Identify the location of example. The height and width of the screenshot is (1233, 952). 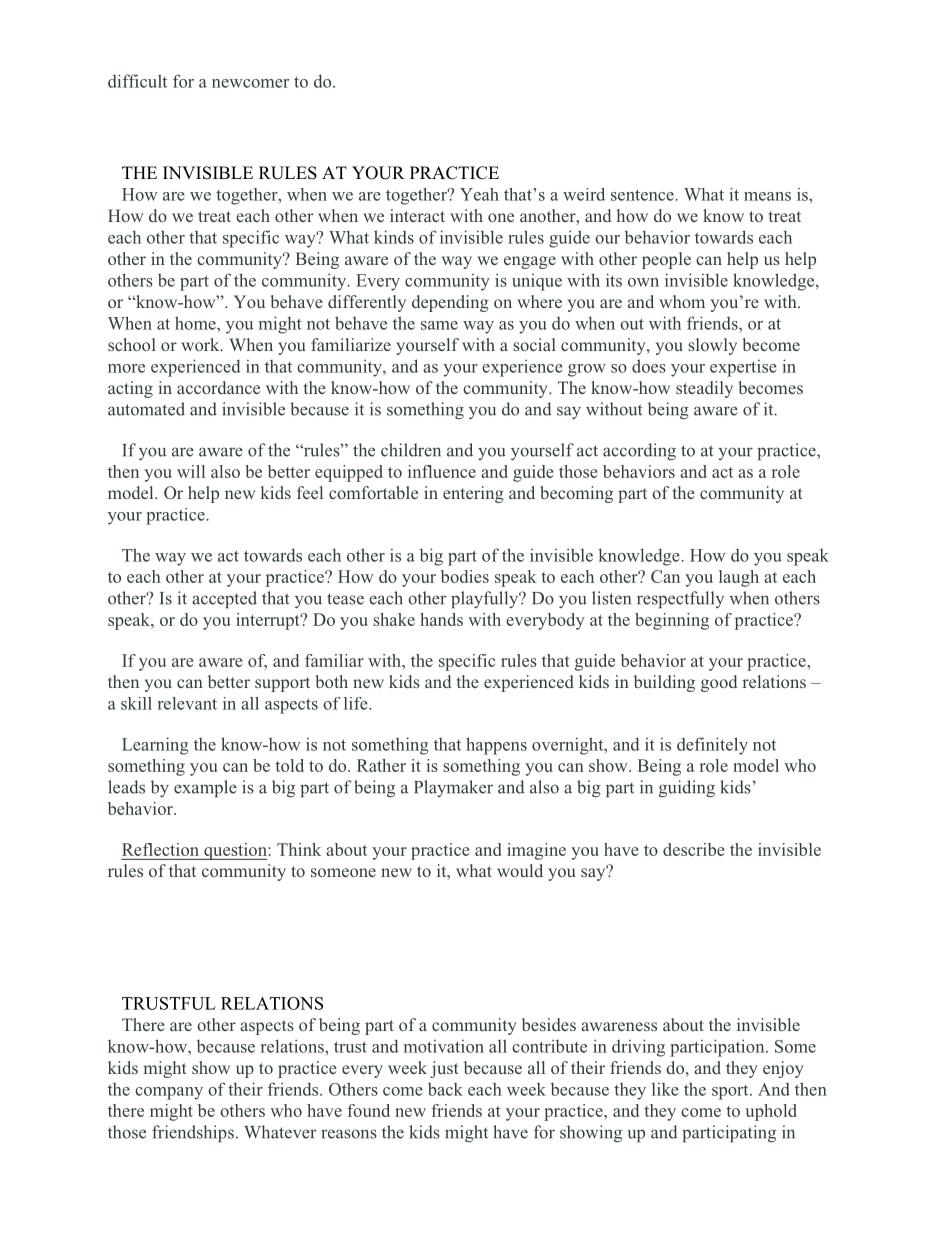
(205, 788).
